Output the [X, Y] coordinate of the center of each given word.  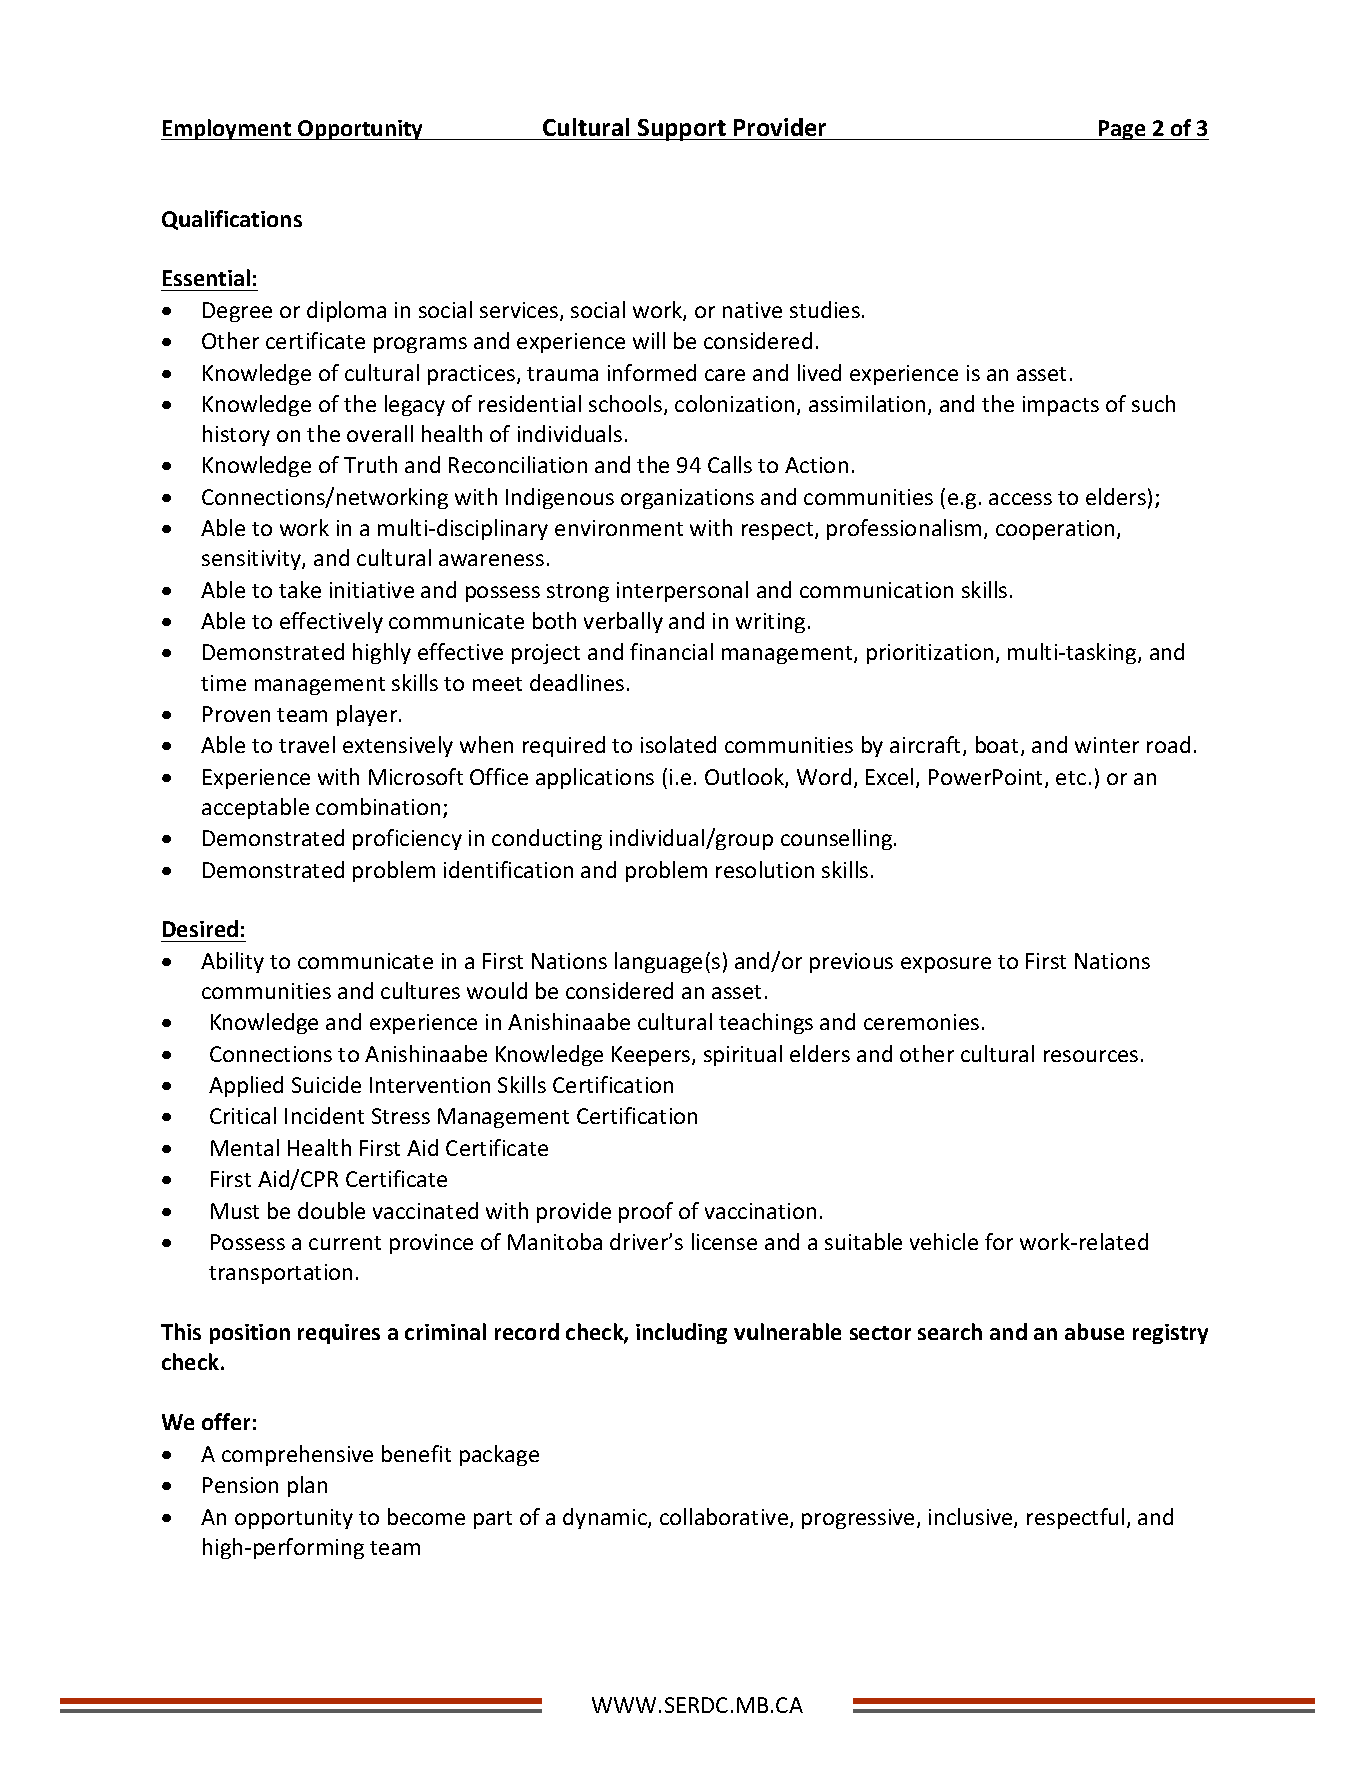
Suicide [326, 1084]
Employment [227, 129]
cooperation [1057, 530]
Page [1122, 130]
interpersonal [682, 591]
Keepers [652, 1056]
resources [1091, 1056]
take [300, 589]
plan [307, 1486]
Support [682, 130]
